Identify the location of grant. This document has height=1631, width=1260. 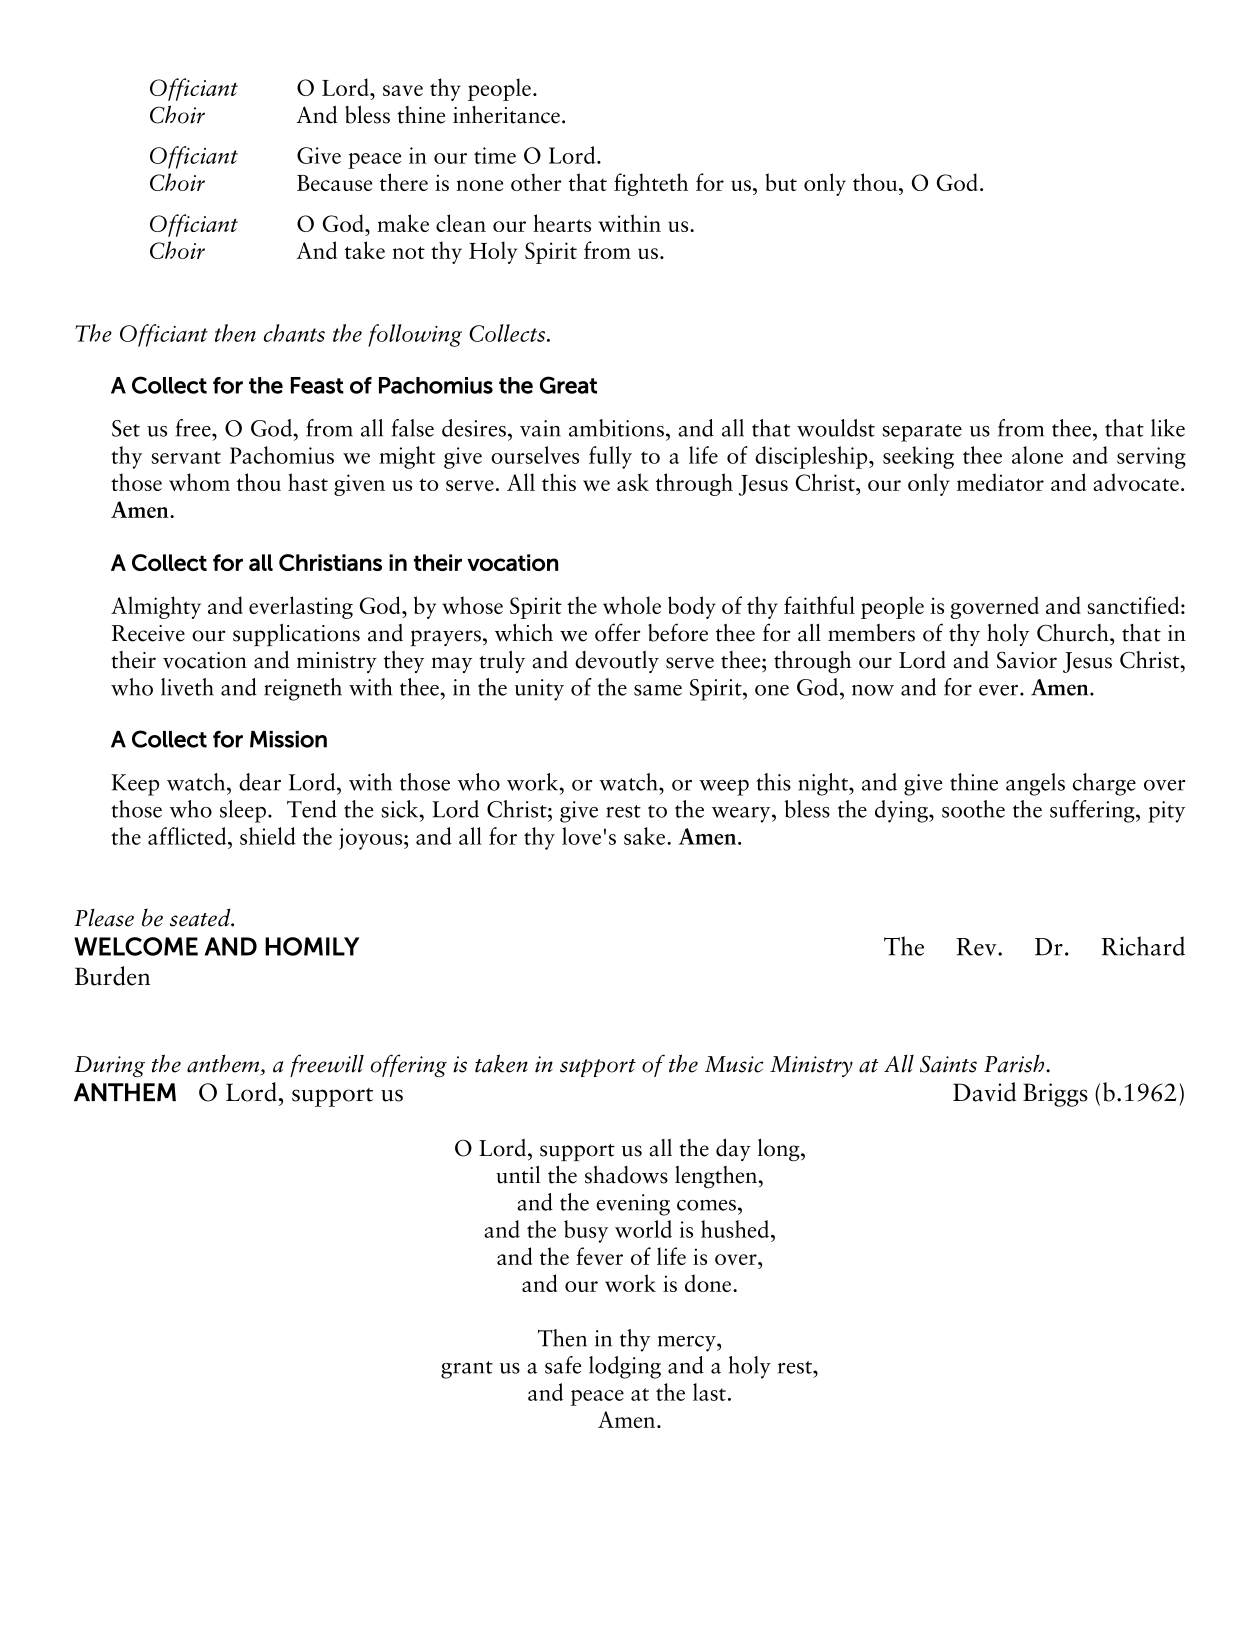
(467, 1370).
